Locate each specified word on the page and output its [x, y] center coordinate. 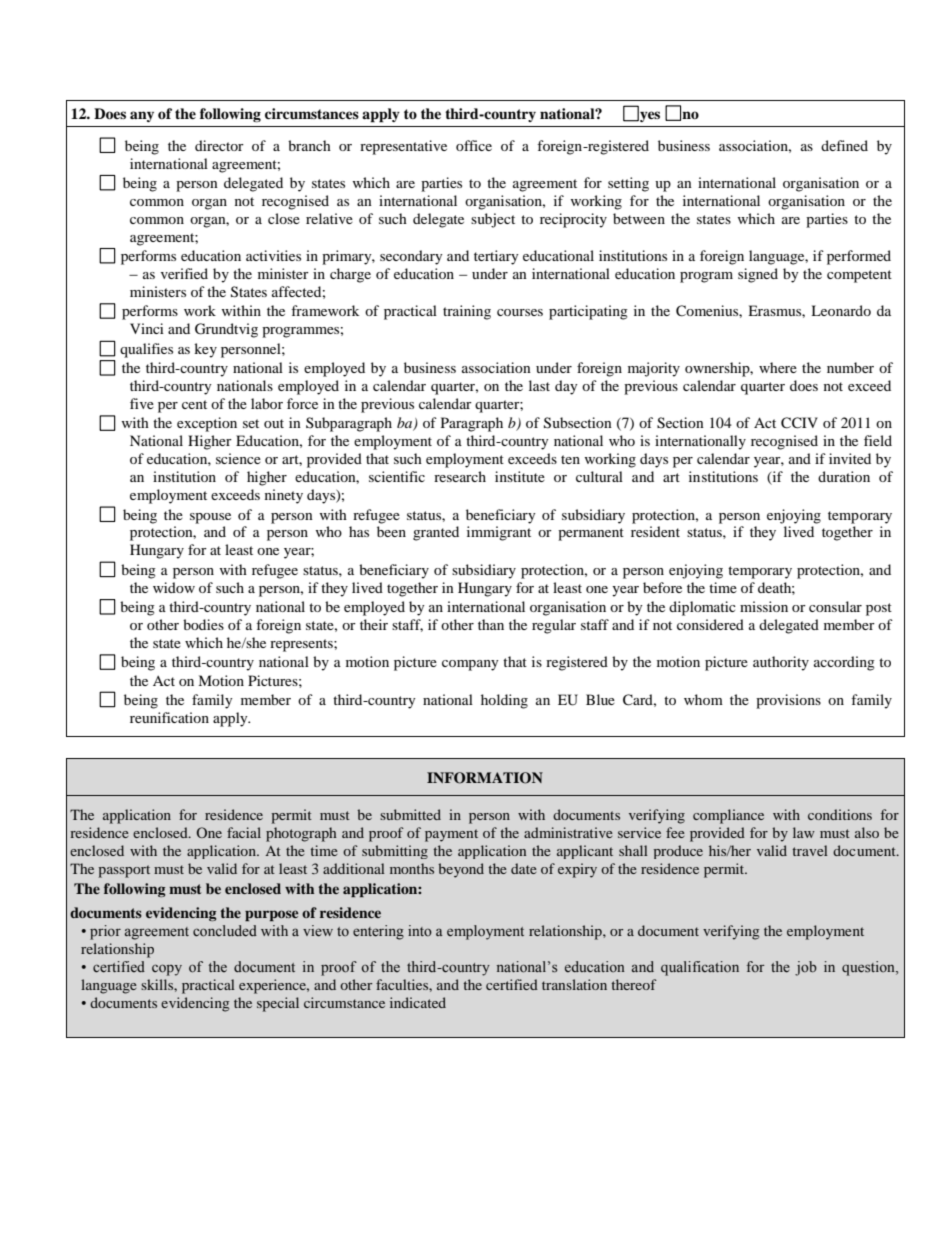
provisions [788, 701]
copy [167, 970]
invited [850, 458]
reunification [169, 717]
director [219, 145]
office [474, 145]
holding [504, 701]
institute [520, 476]
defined [844, 145]
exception [207, 424]
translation [574, 984]
